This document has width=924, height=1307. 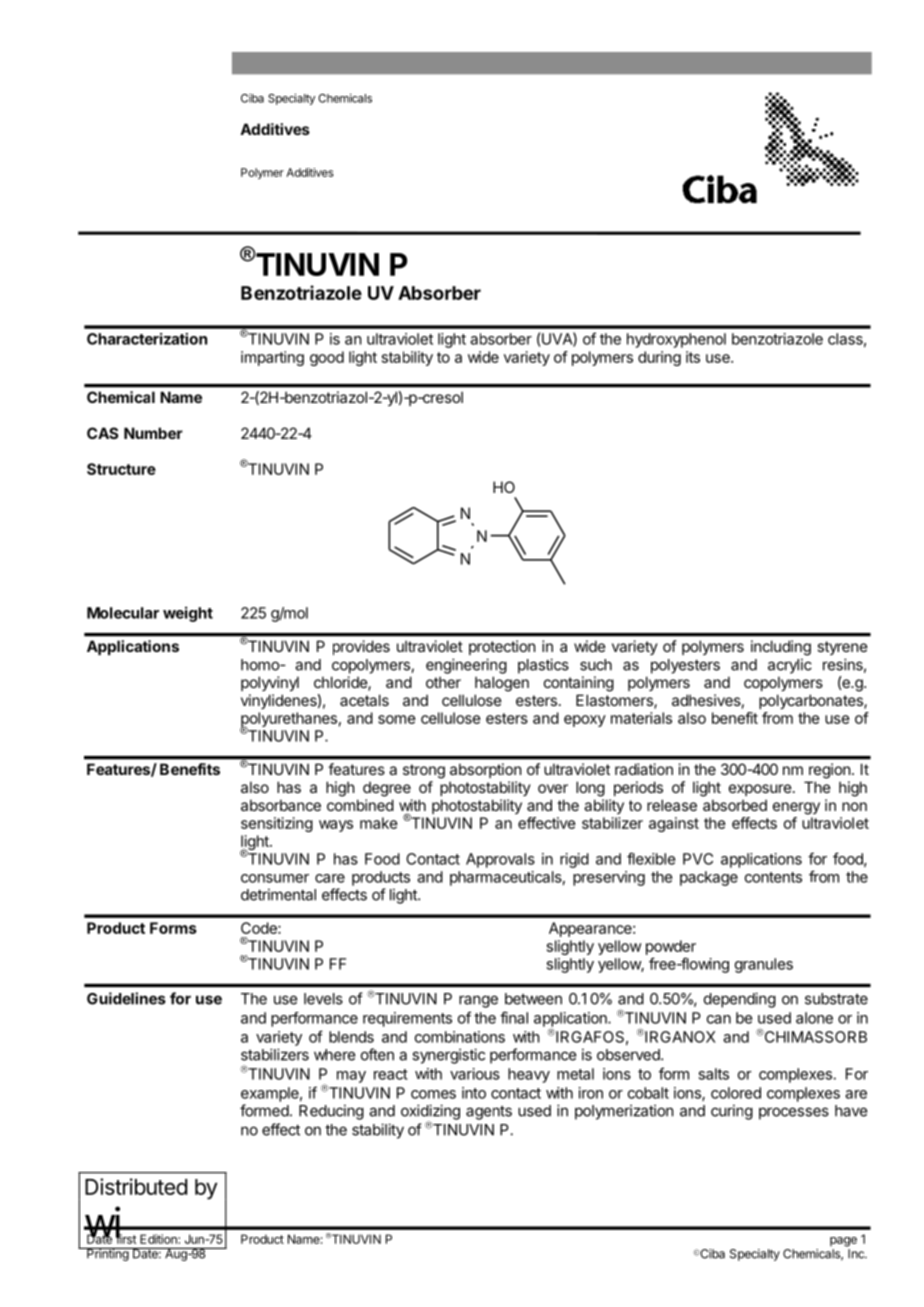 I want to click on agents, so click(x=489, y=1113).
